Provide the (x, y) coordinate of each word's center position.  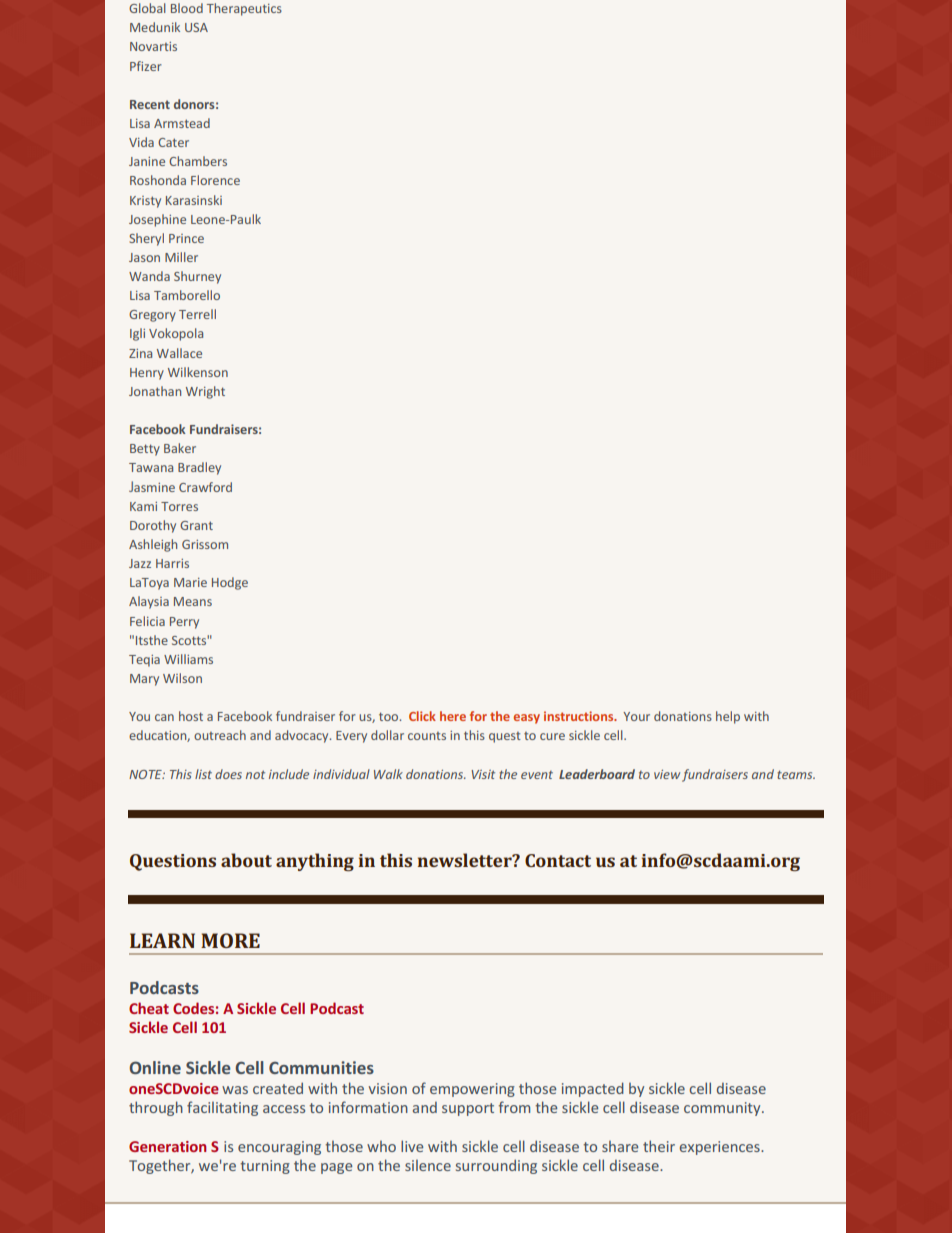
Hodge (230, 583)
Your (636, 716)
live (412, 1146)
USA (196, 27)
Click (422, 716)
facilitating (222, 1108)
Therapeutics (244, 9)
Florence (215, 180)
